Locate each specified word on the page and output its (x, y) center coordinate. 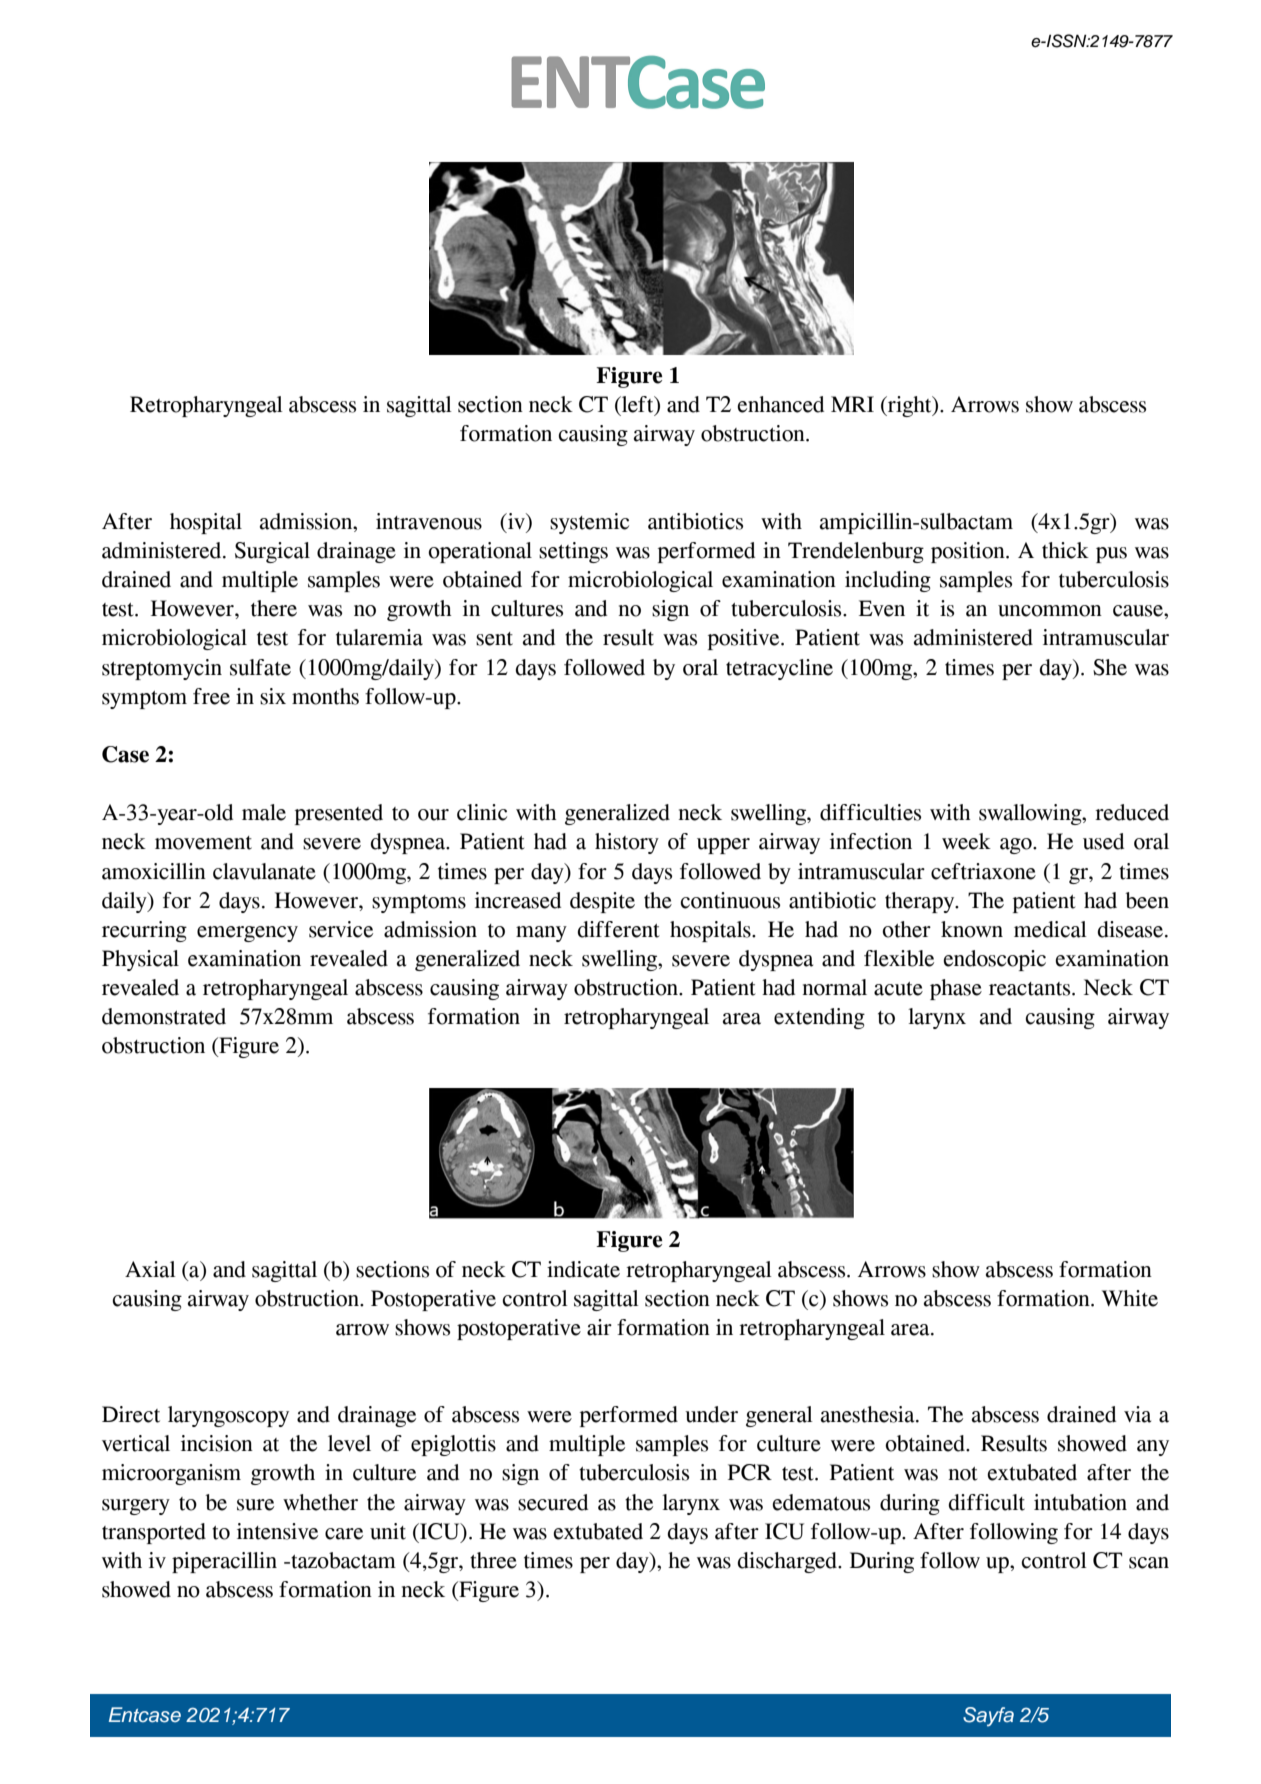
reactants (1031, 989)
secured (553, 1502)
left (638, 405)
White (1130, 1298)
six (273, 696)
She (1110, 667)
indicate (583, 1269)
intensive (277, 1531)
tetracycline (779, 669)
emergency (247, 934)
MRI (852, 404)
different (618, 929)
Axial (150, 1269)
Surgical (272, 552)
